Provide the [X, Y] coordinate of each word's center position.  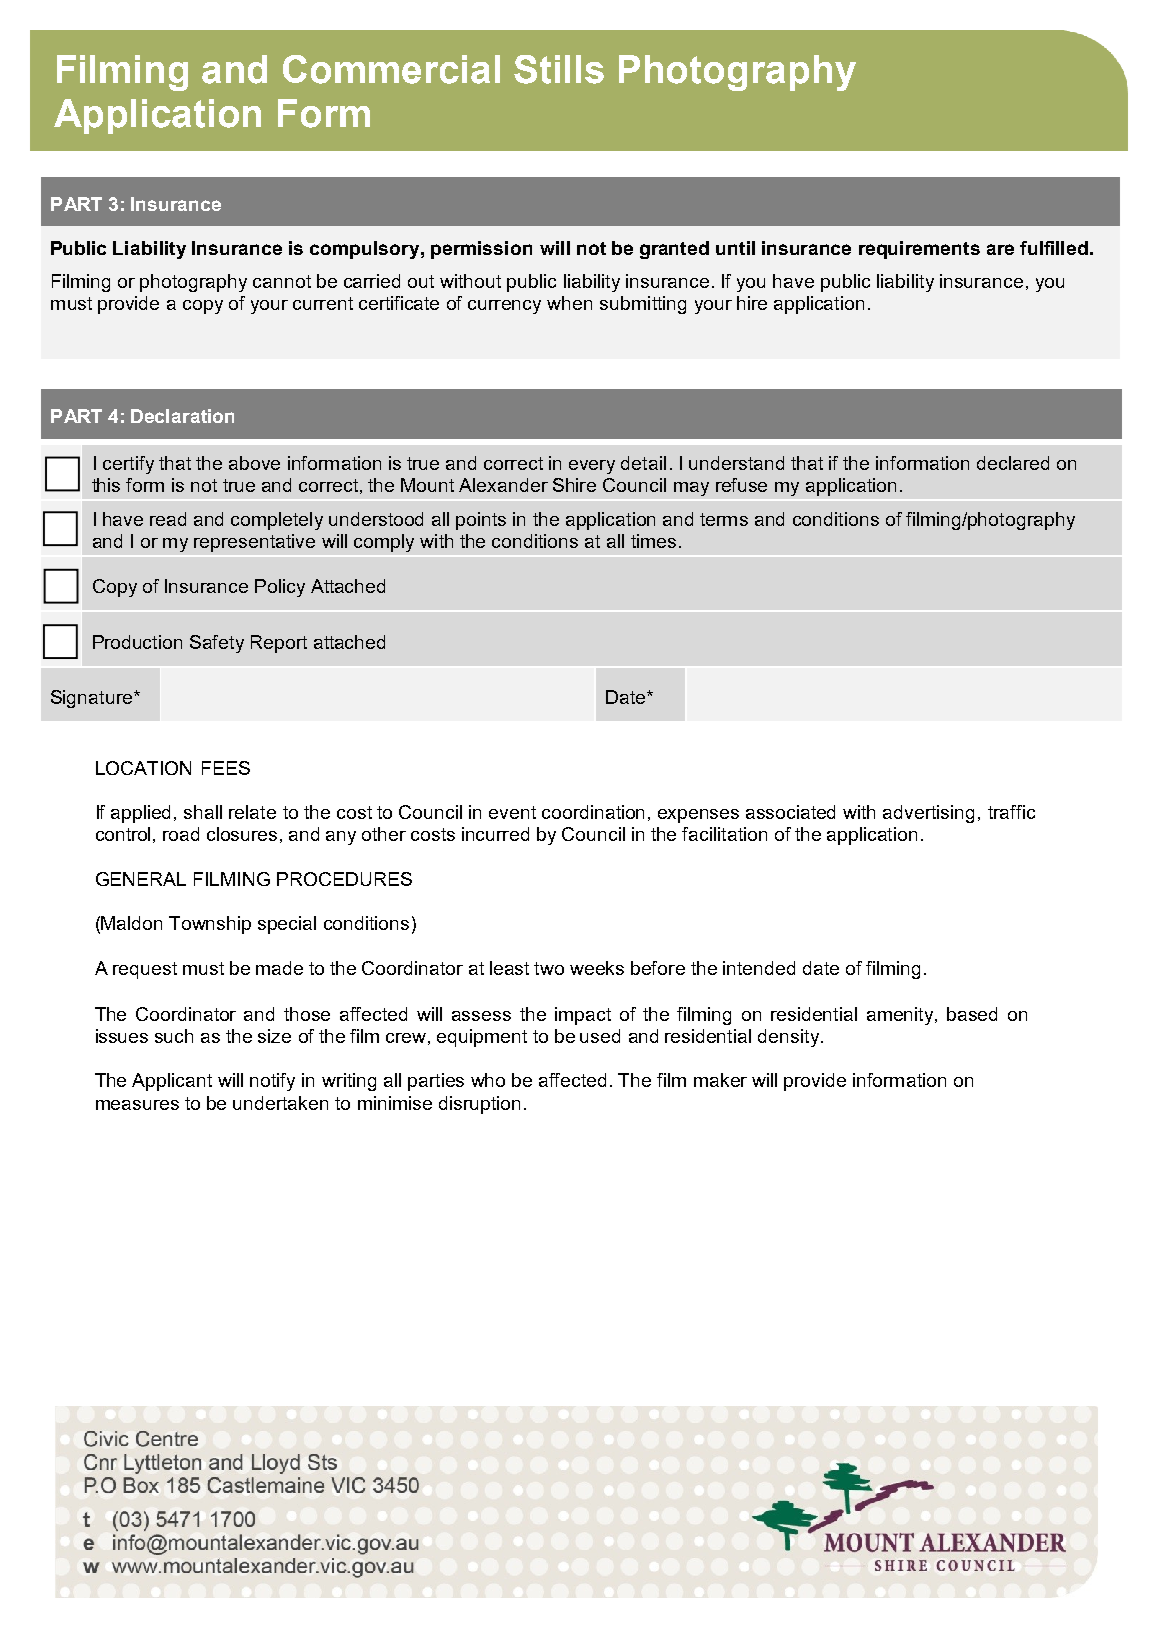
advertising [928, 814]
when [569, 303]
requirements [919, 250]
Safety [217, 644]
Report [279, 644]
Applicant [172, 1082]
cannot [282, 281]
